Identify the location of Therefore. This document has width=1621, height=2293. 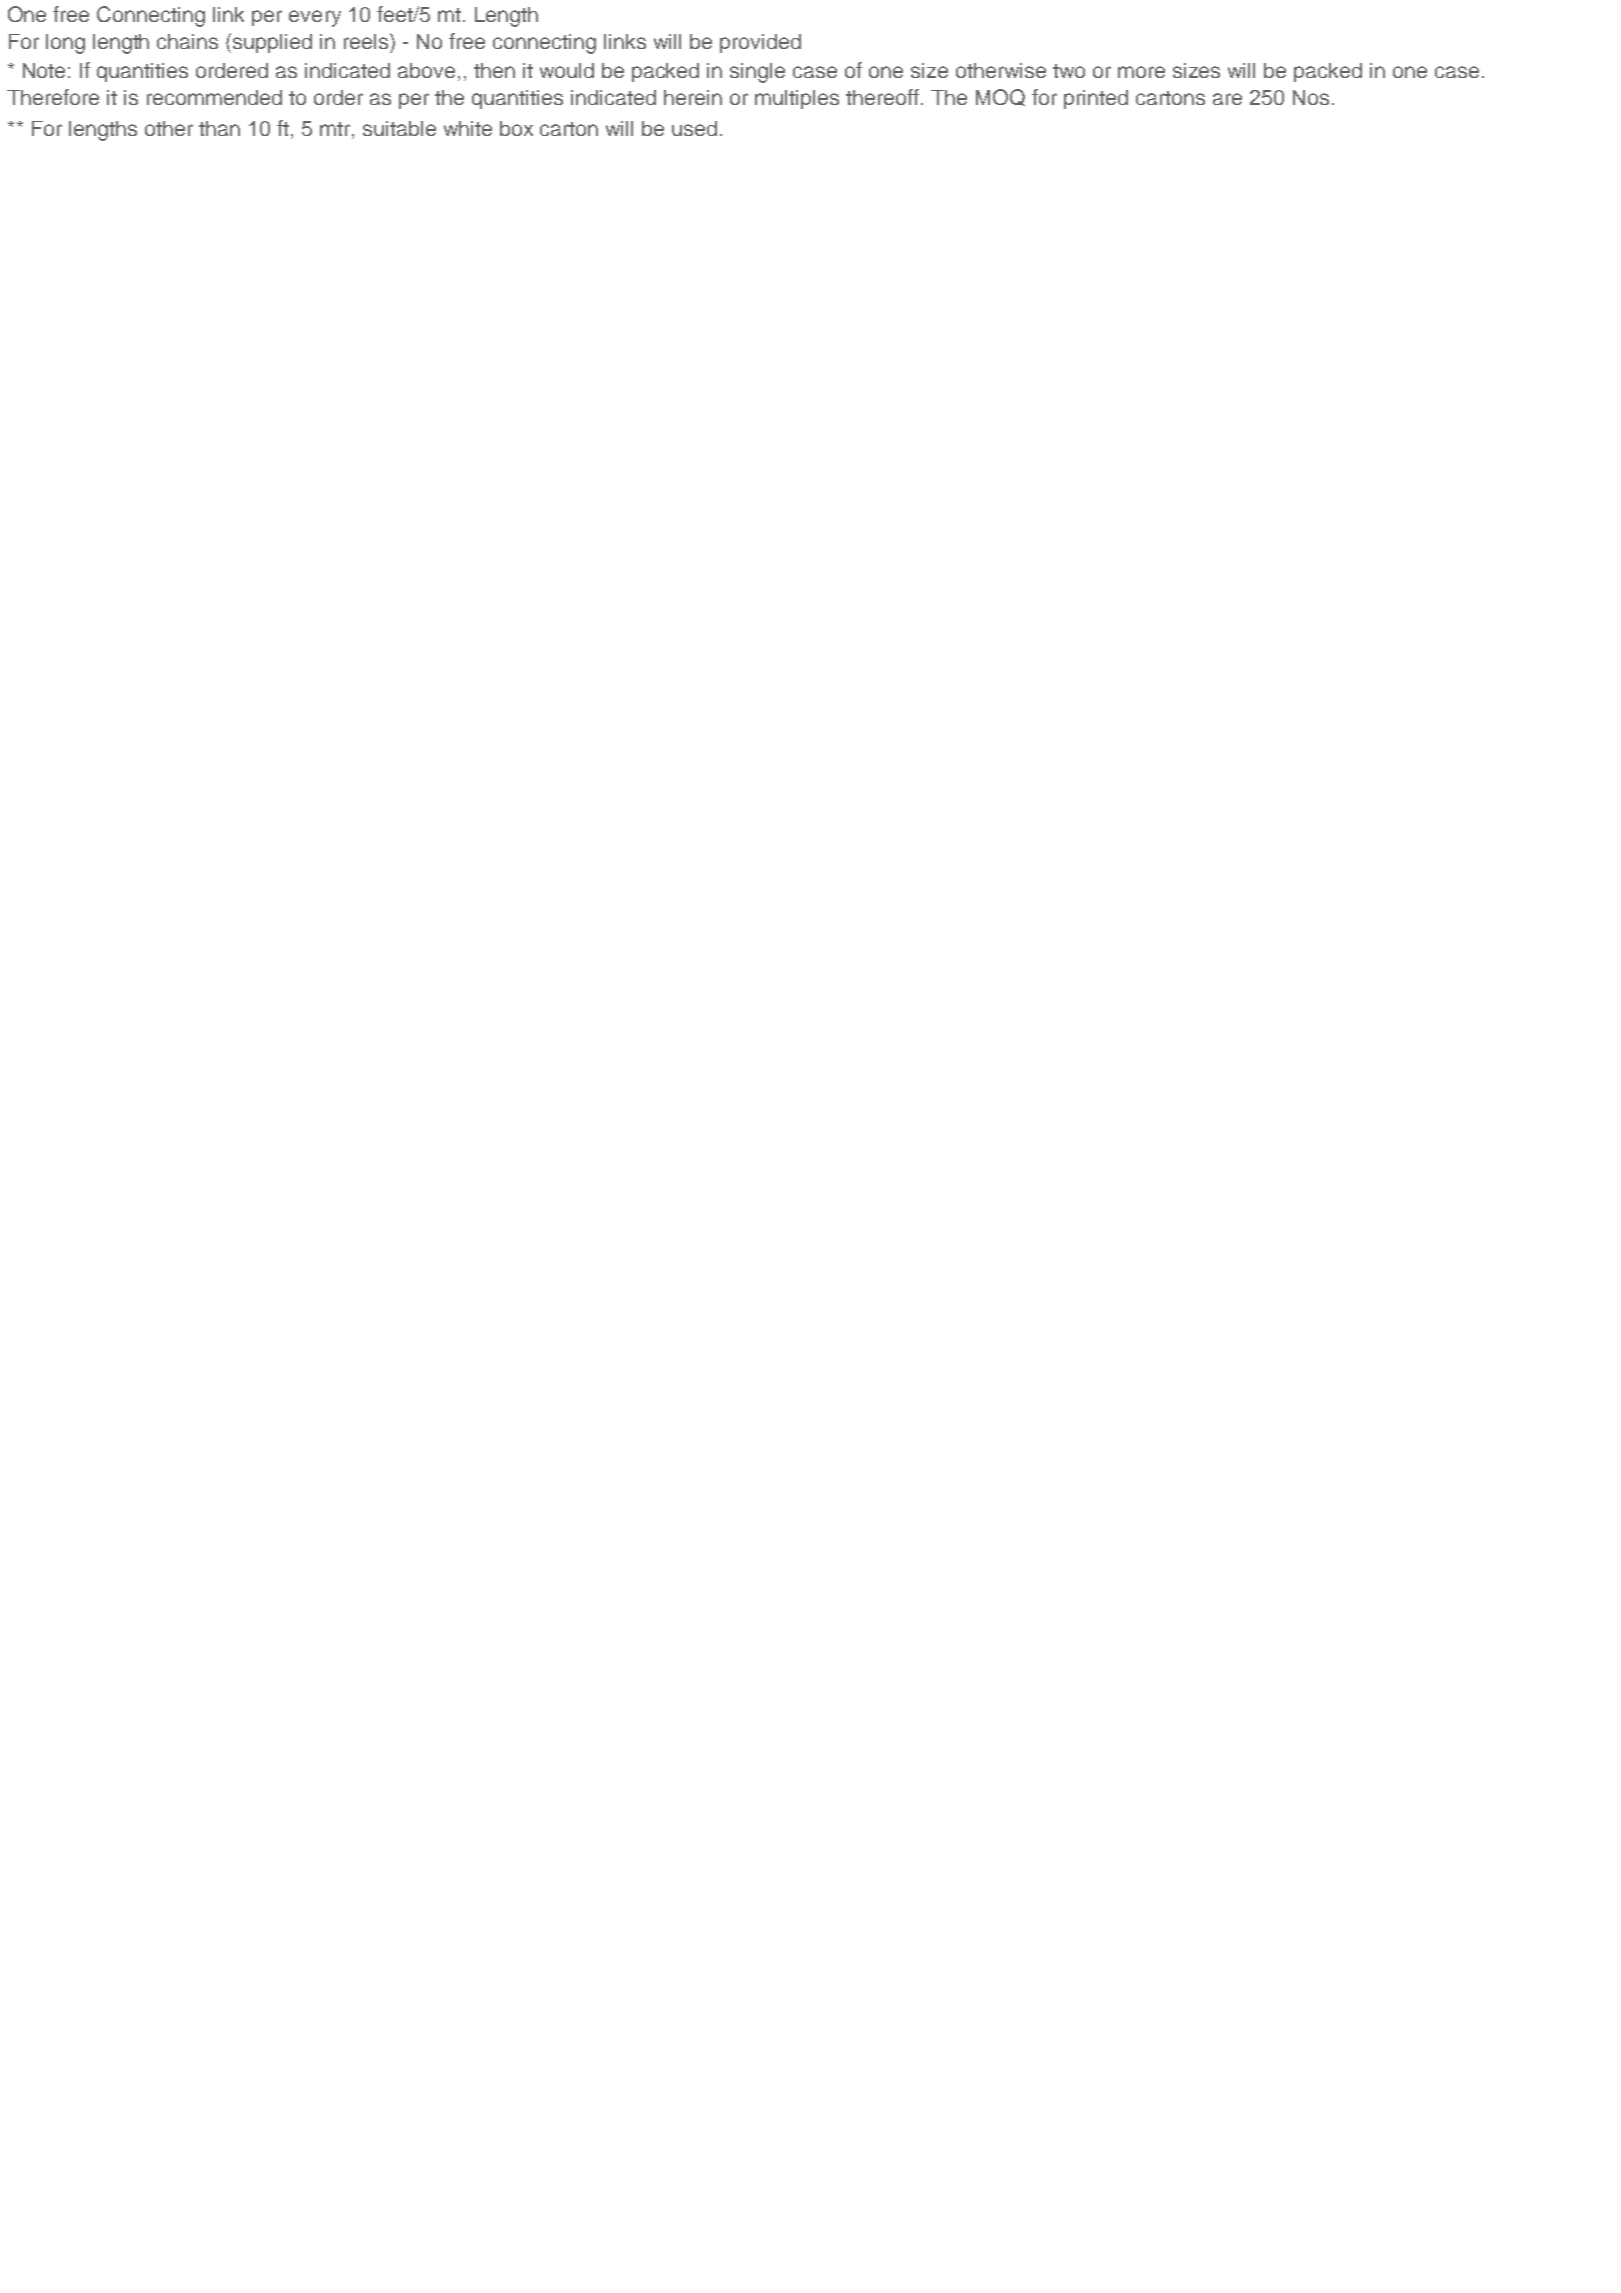
(53, 97).
